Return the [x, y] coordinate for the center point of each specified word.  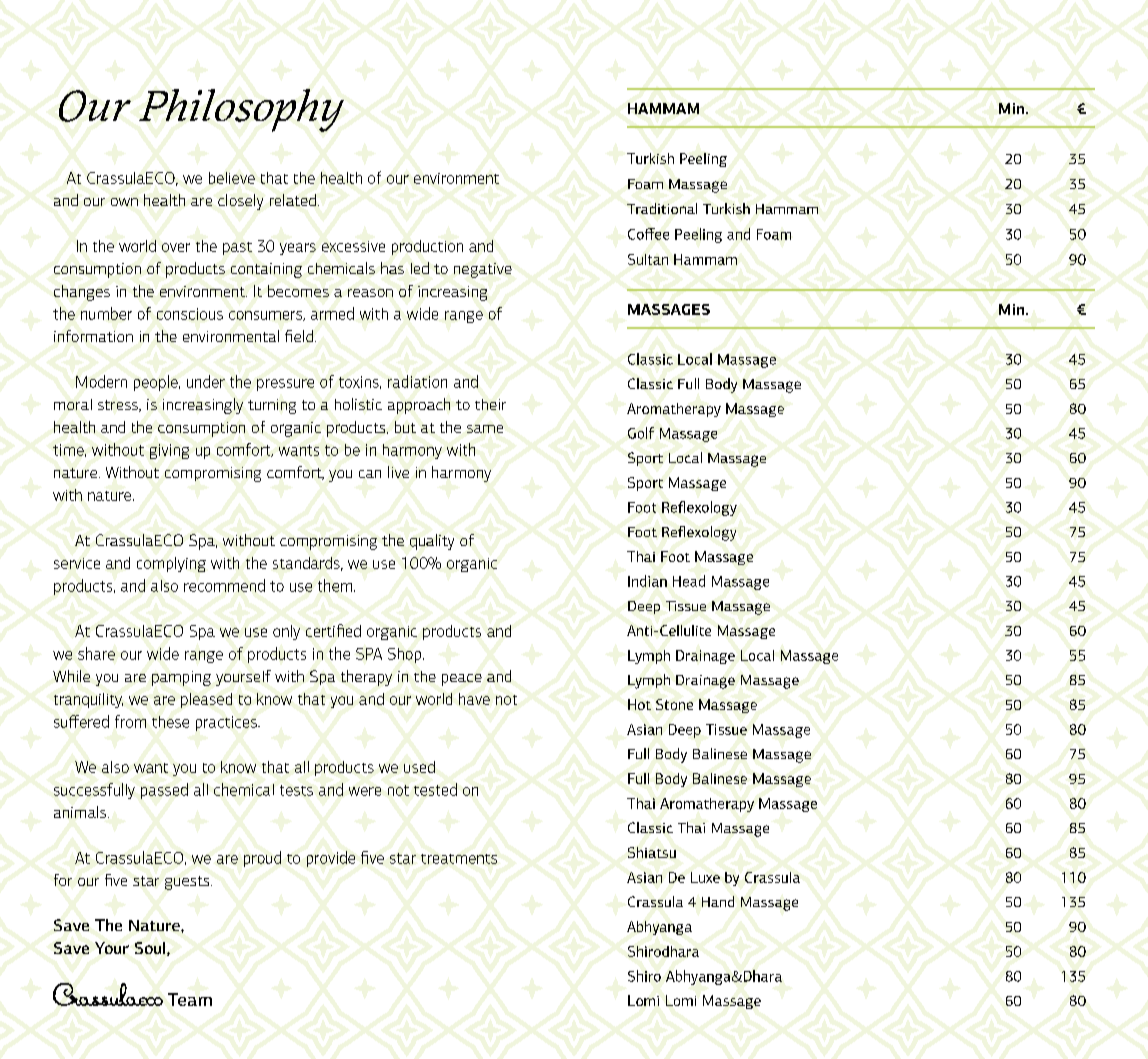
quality [432, 542]
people [157, 383]
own [124, 202]
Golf [641, 433]
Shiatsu [652, 852]
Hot [639, 704]
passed [164, 791]
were [365, 791]
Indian [647, 581]
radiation [417, 381]
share [96, 653]
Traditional [662, 208]
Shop [406, 655]
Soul [151, 949]
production [427, 247]
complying [171, 564]
